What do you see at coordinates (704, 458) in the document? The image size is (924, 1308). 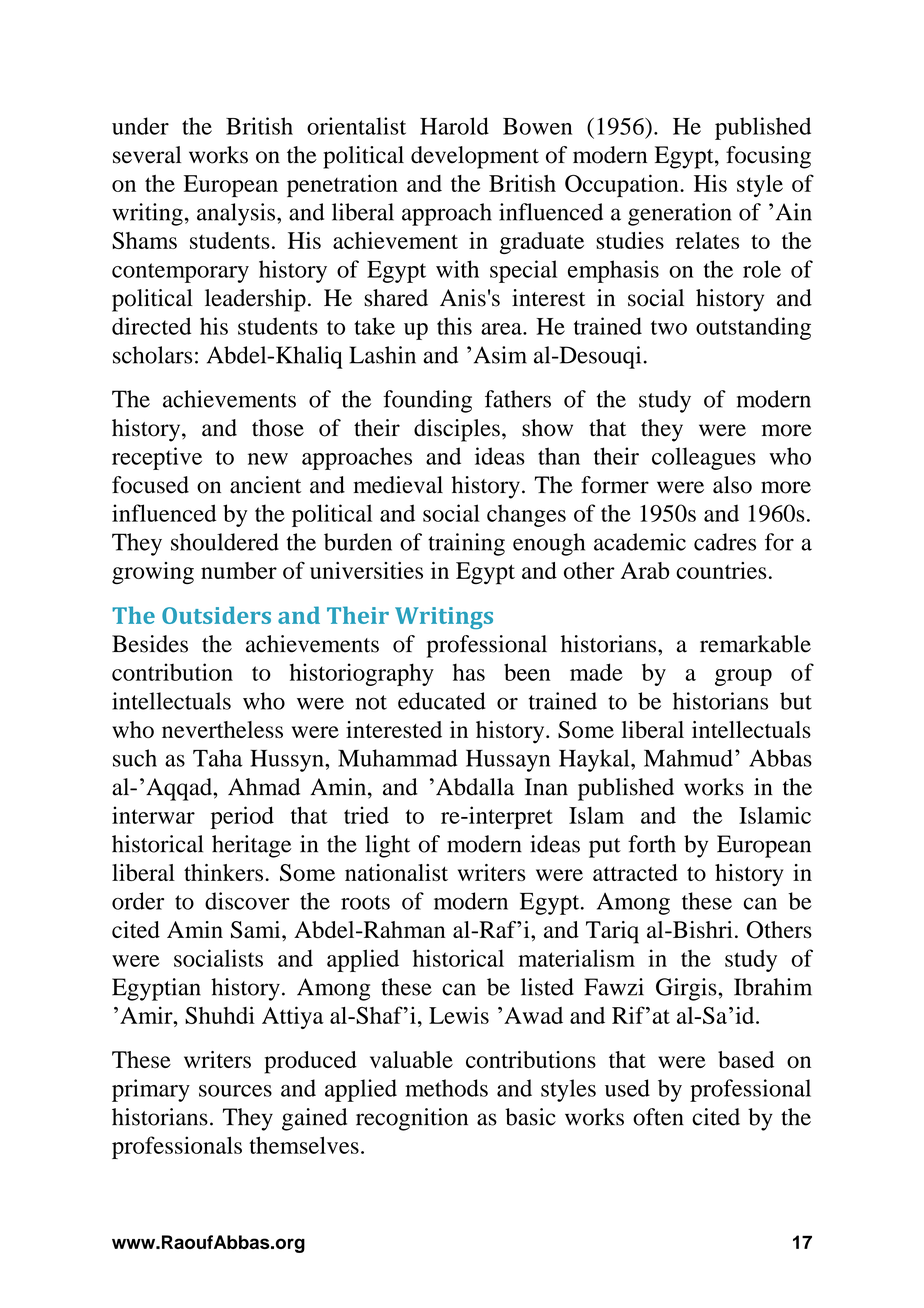 I see `colleagues` at bounding box center [704, 458].
